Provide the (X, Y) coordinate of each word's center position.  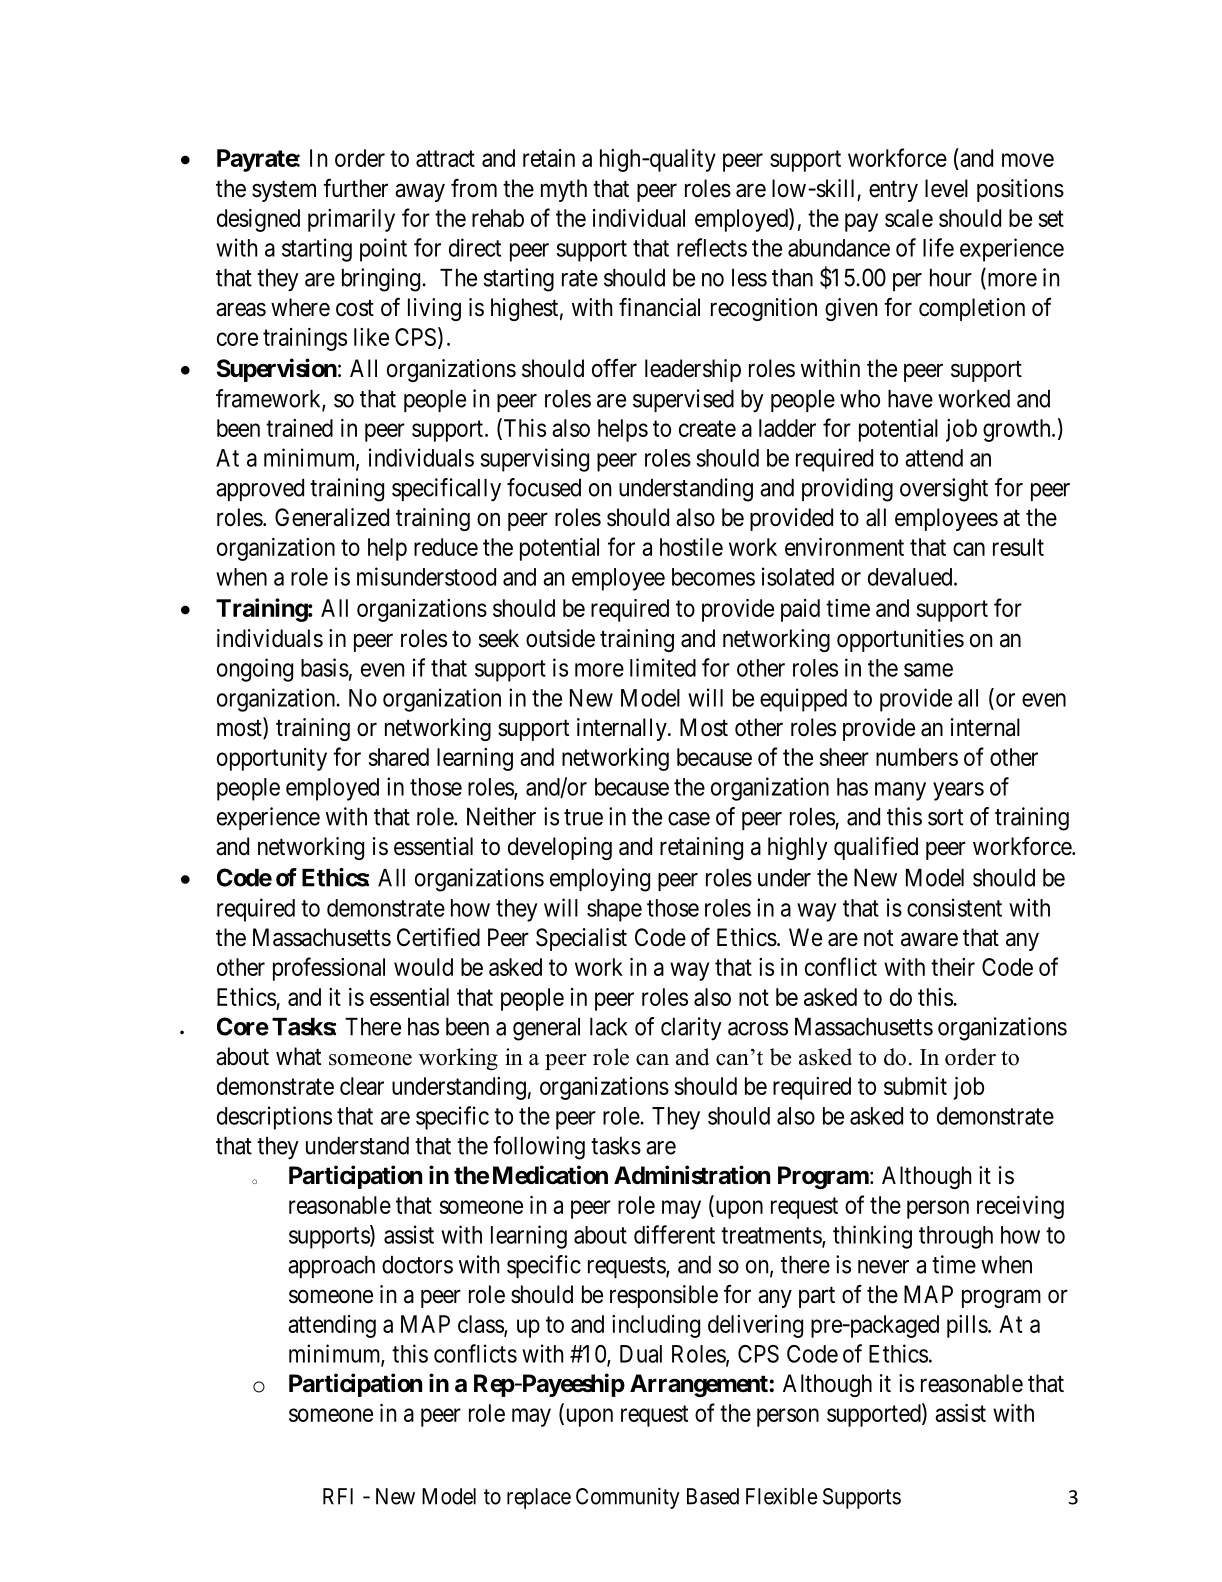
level (946, 188)
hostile (691, 547)
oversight (944, 490)
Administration (692, 1175)
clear (362, 1086)
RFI (338, 1496)
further (355, 188)
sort (945, 817)
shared (399, 757)
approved (260, 490)
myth (564, 190)
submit (915, 1086)
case (689, 819)
